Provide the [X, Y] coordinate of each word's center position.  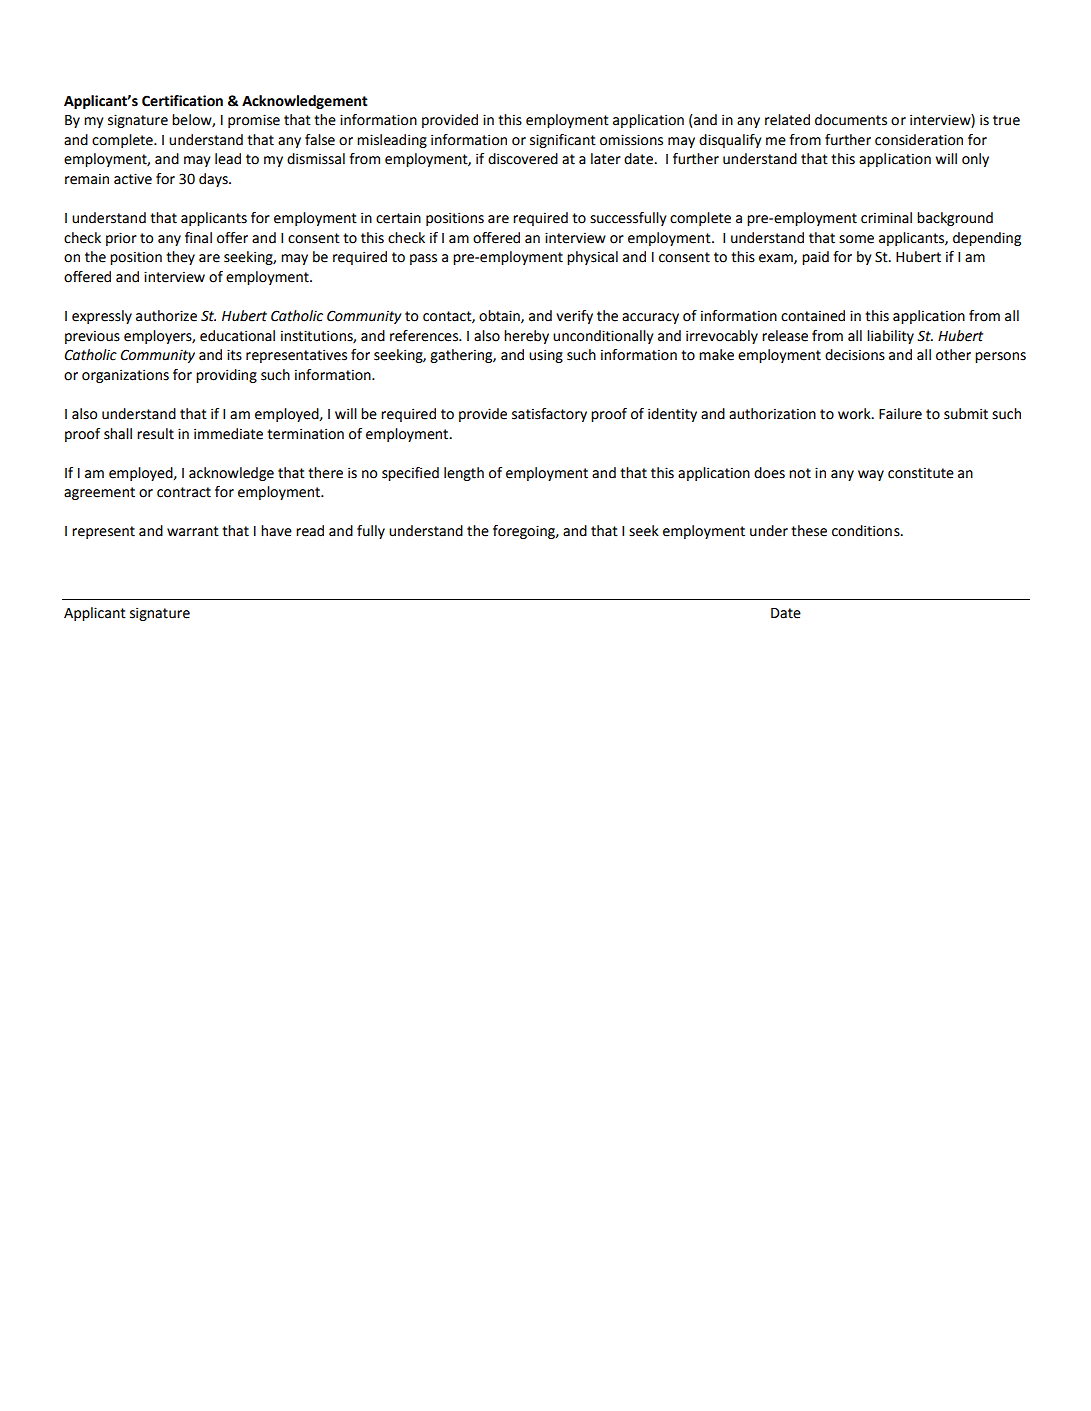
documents [851, 120]
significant [563, 141]
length [464, 474]
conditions [867, 531]
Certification [182, 101]
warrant [193, 531]
